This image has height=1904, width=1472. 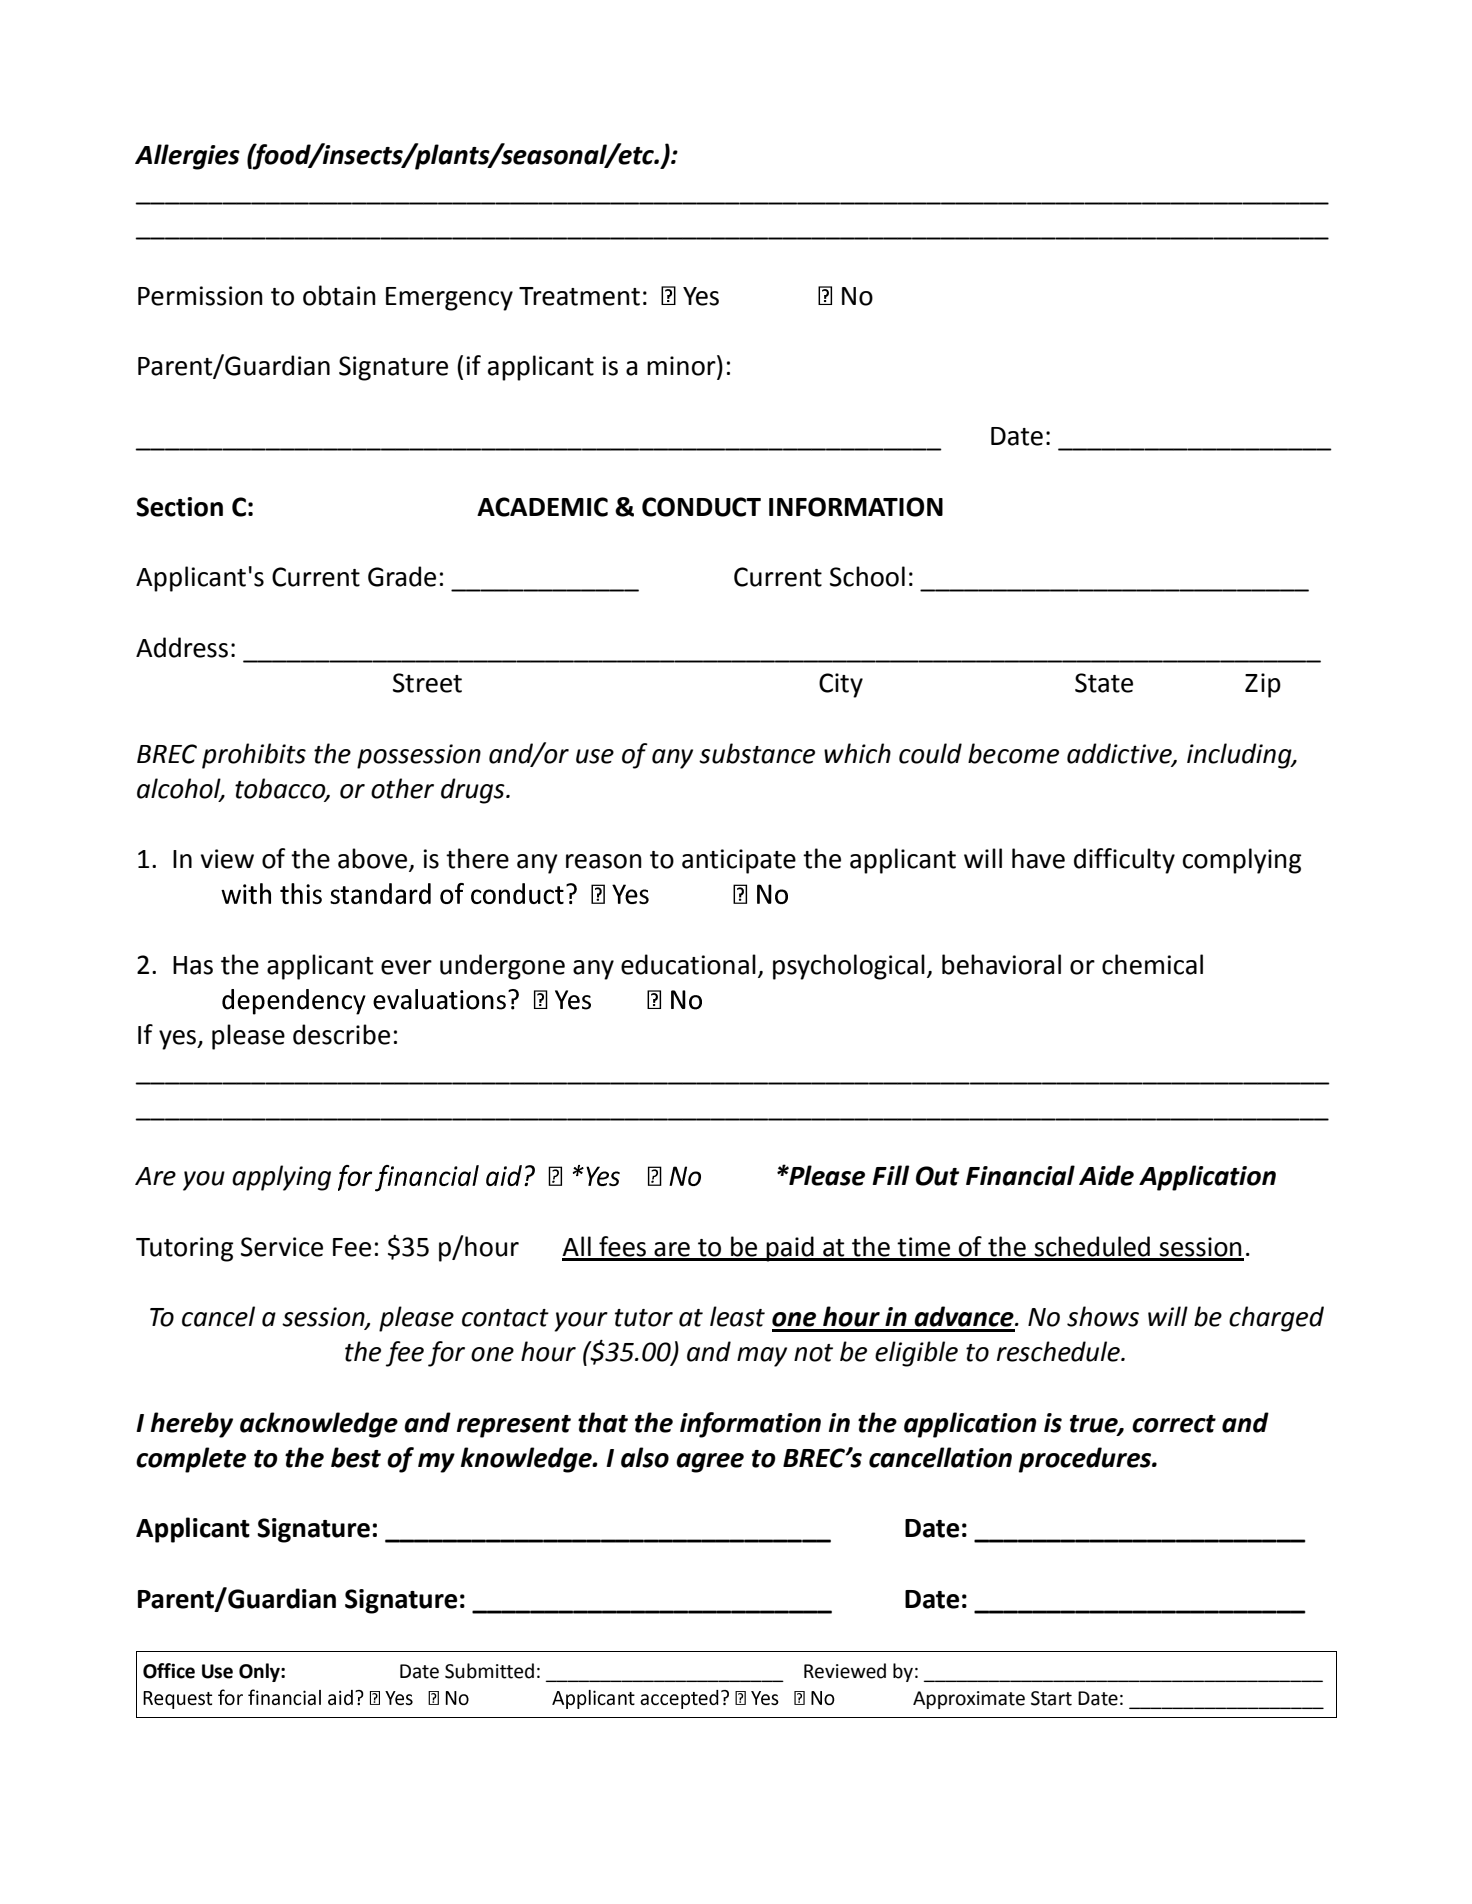 What do you see at coordinates (406, 967) in the image?
I see `ever` at bounding box center [406, 967].
